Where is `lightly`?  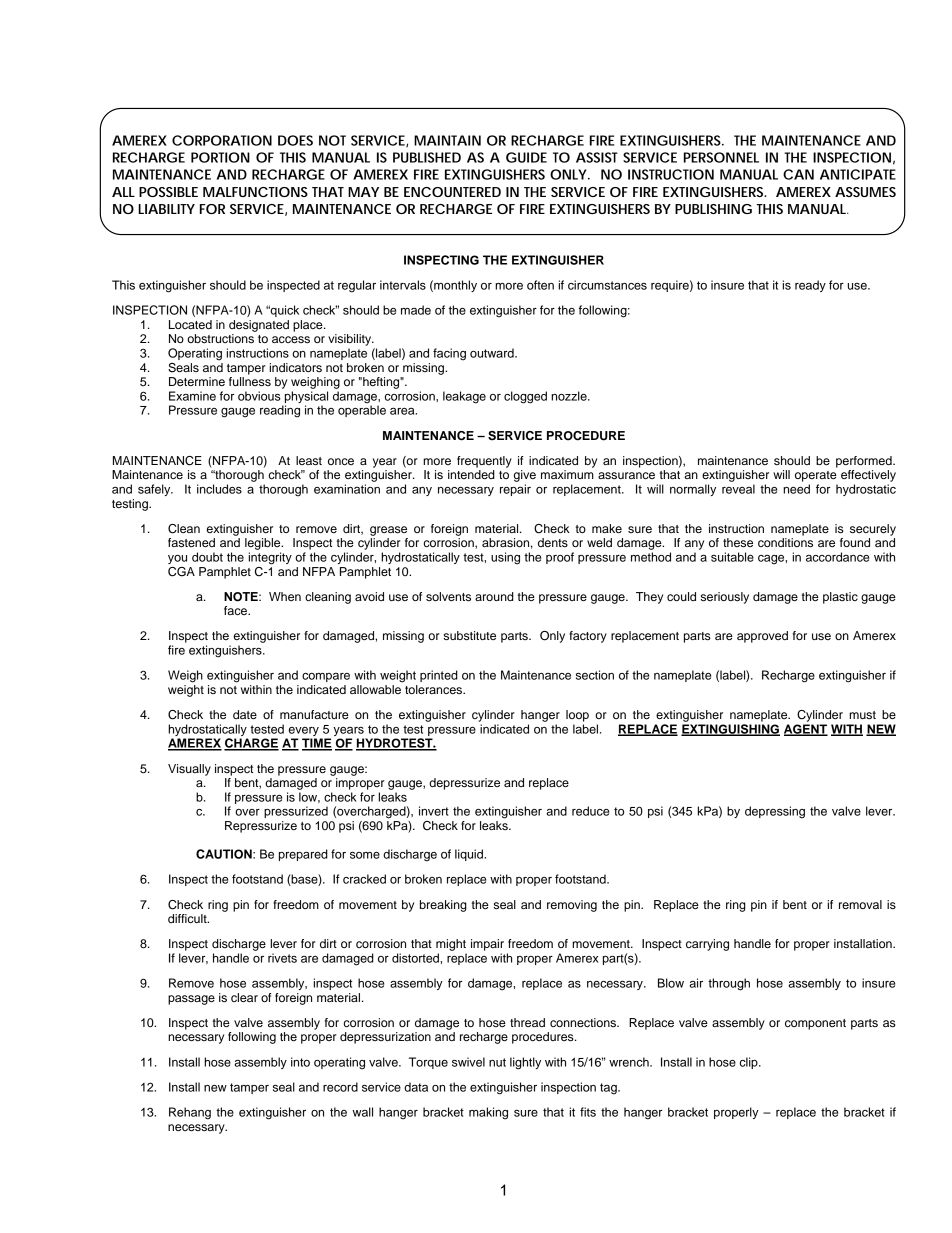 lightly is located at coordinates (525, 1063).
